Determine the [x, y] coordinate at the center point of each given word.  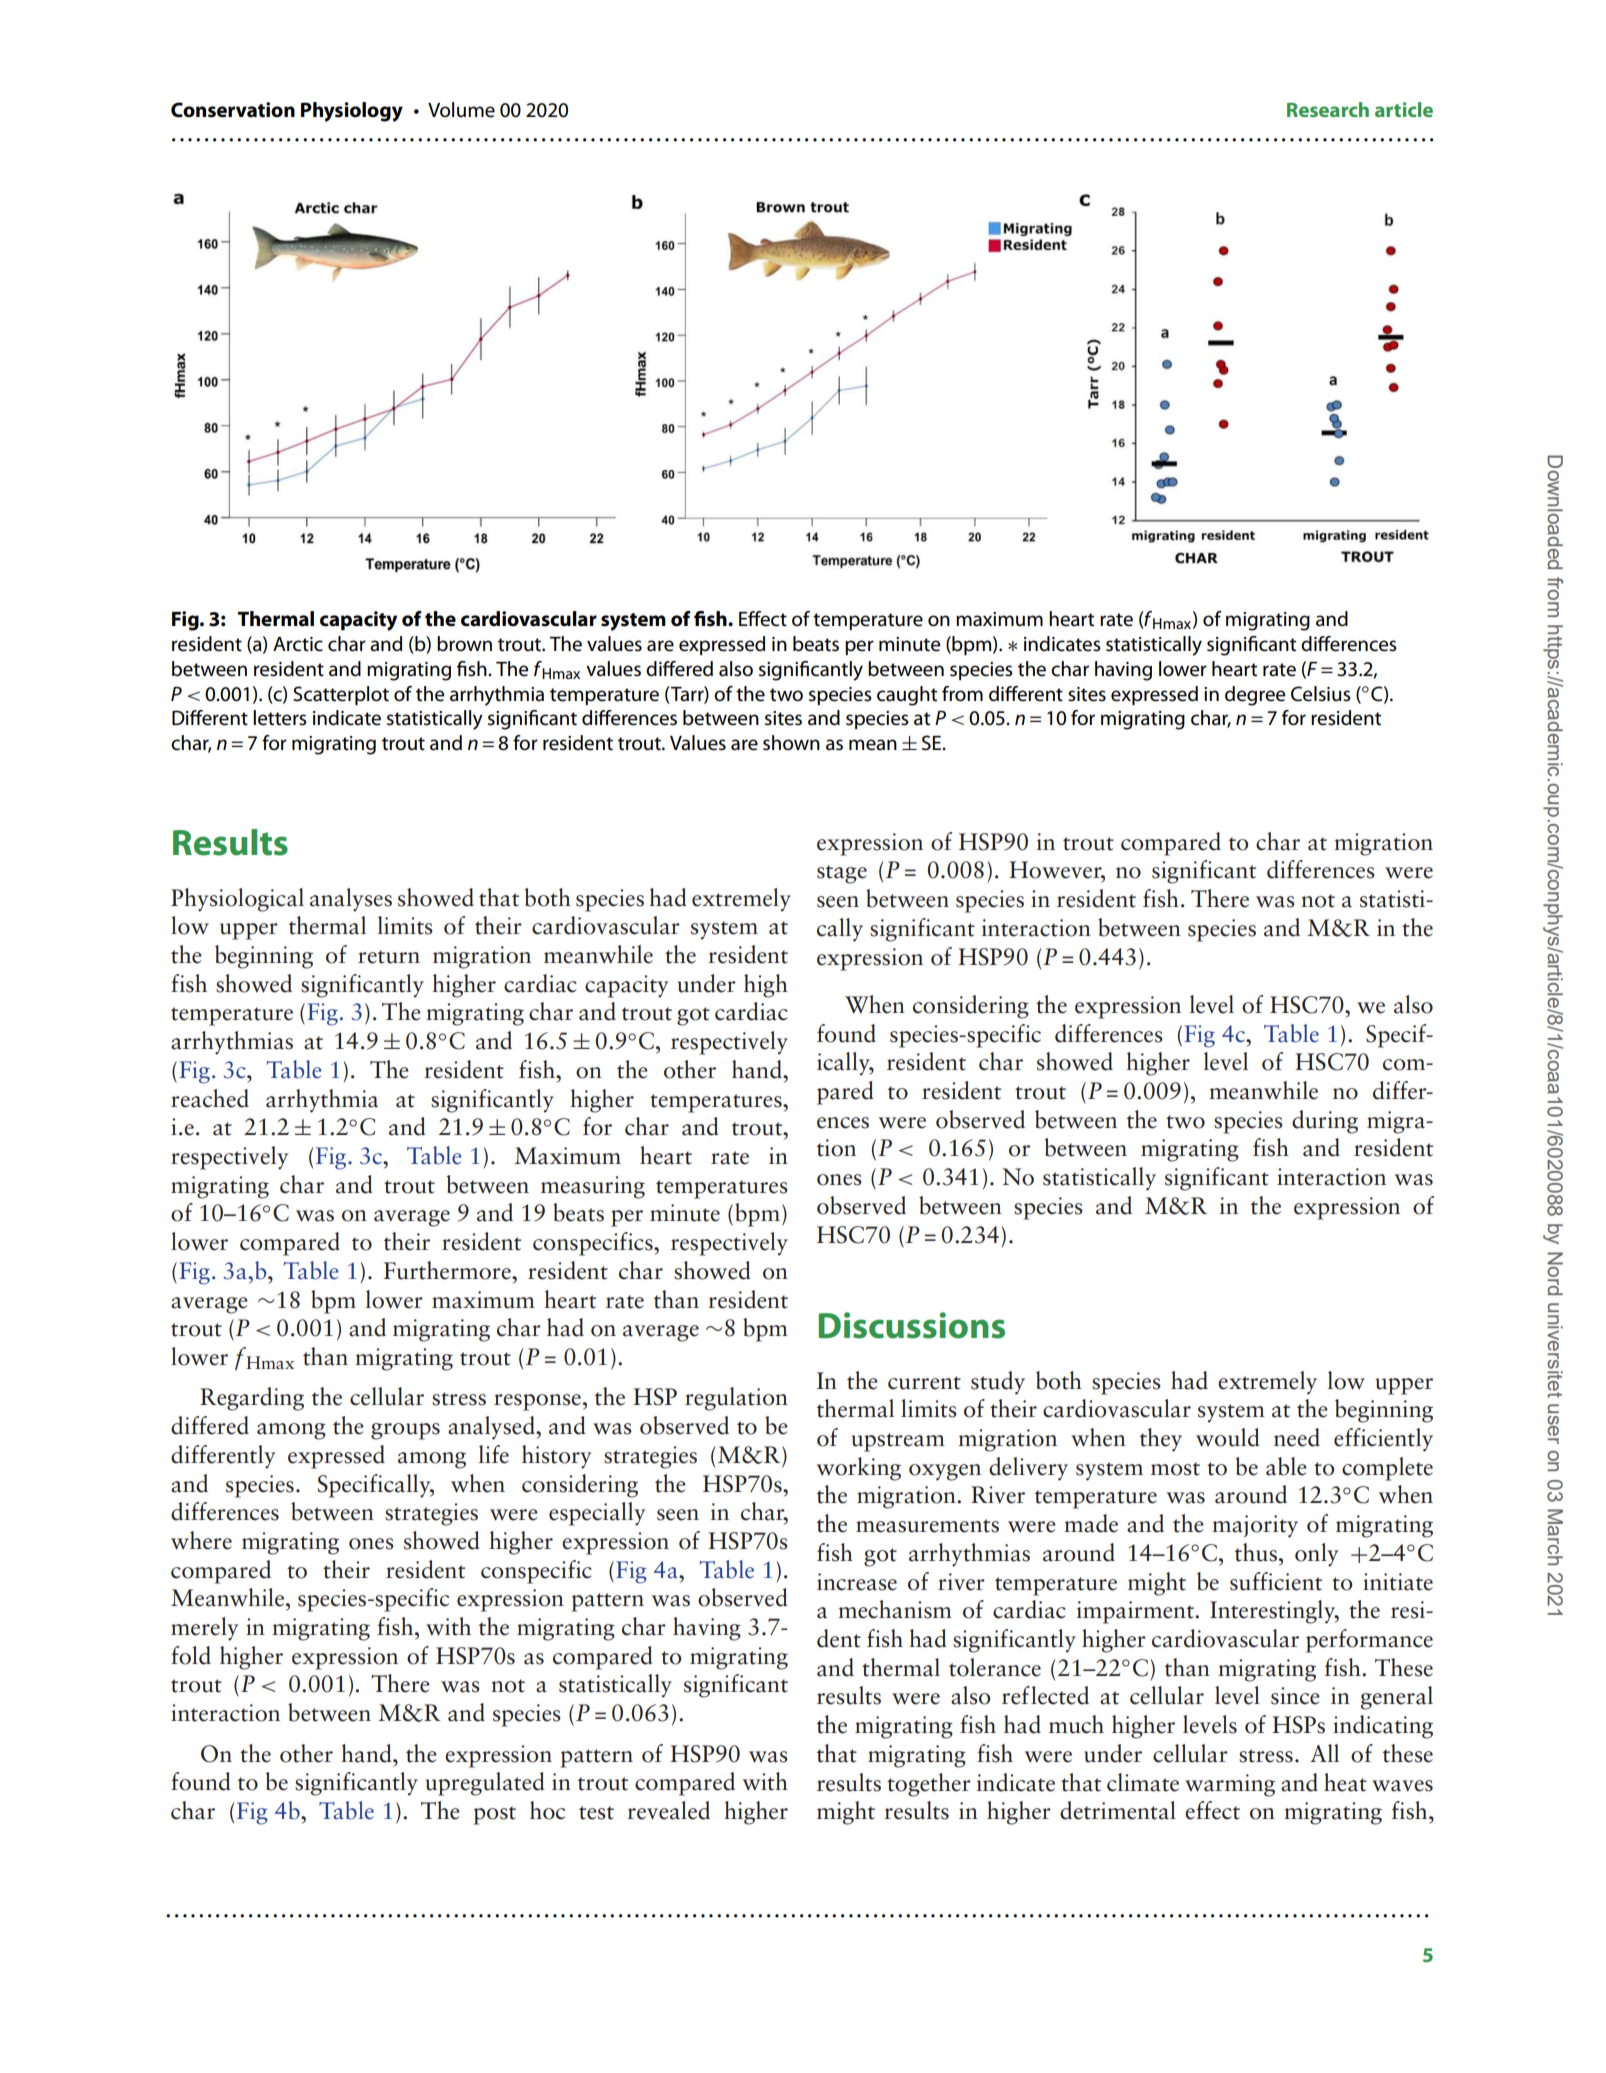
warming [1230, 1785]
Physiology [352, 112]
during [1325, 1122]
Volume [461, 110]
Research [1328, 109]
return [389, 957]
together [929, 1785]
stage [842, 874]
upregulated [485, 1784]
